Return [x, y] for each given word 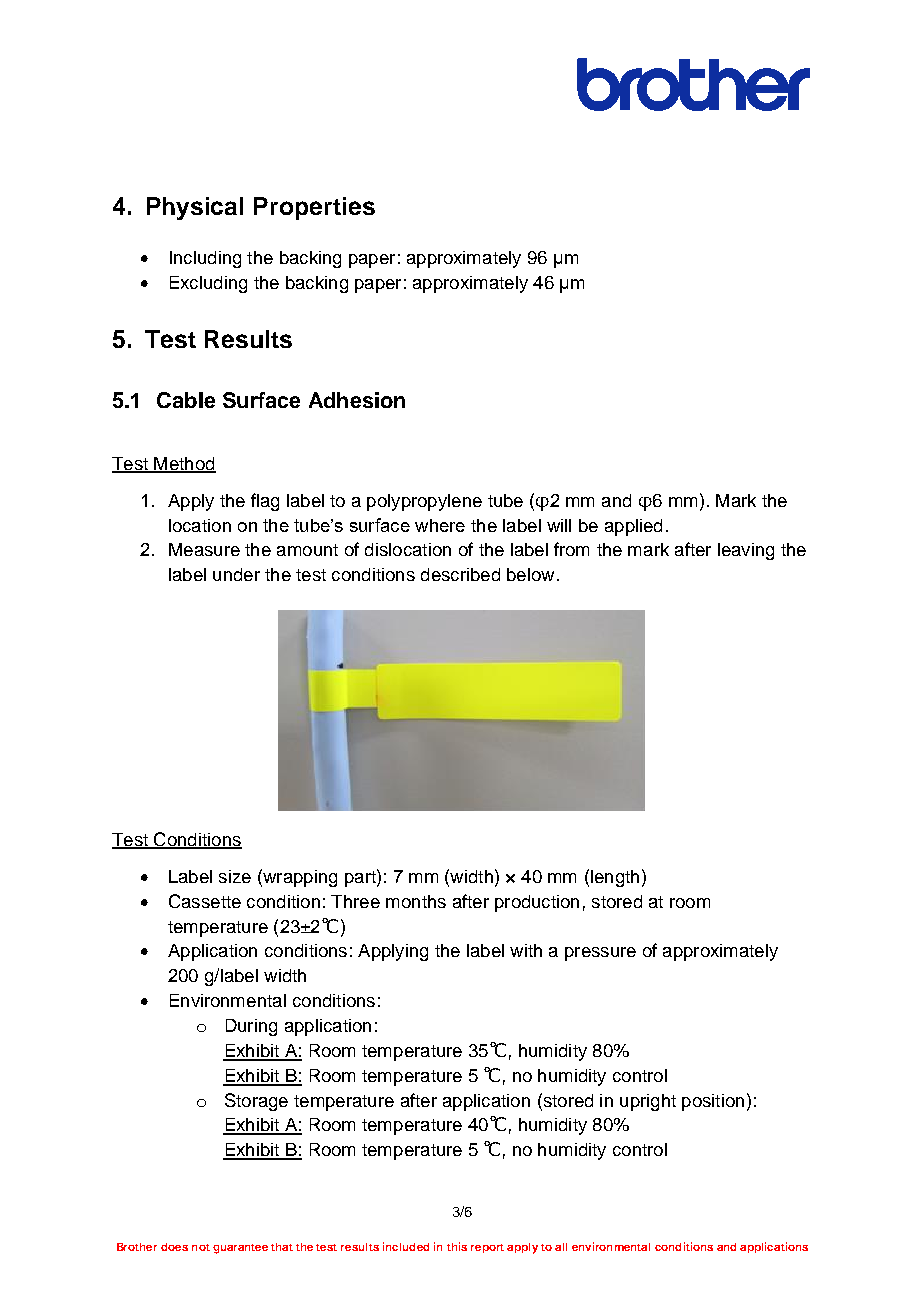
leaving [746, 551]
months [416, 901]
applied [633, 527]
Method [184, 464]
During [251, 1027]
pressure [600, 954]
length [615, 878]
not [201, 1247]
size [235, 876]
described [460, 574]
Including [205, 259]
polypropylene [424, 502]
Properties [314, 208]
